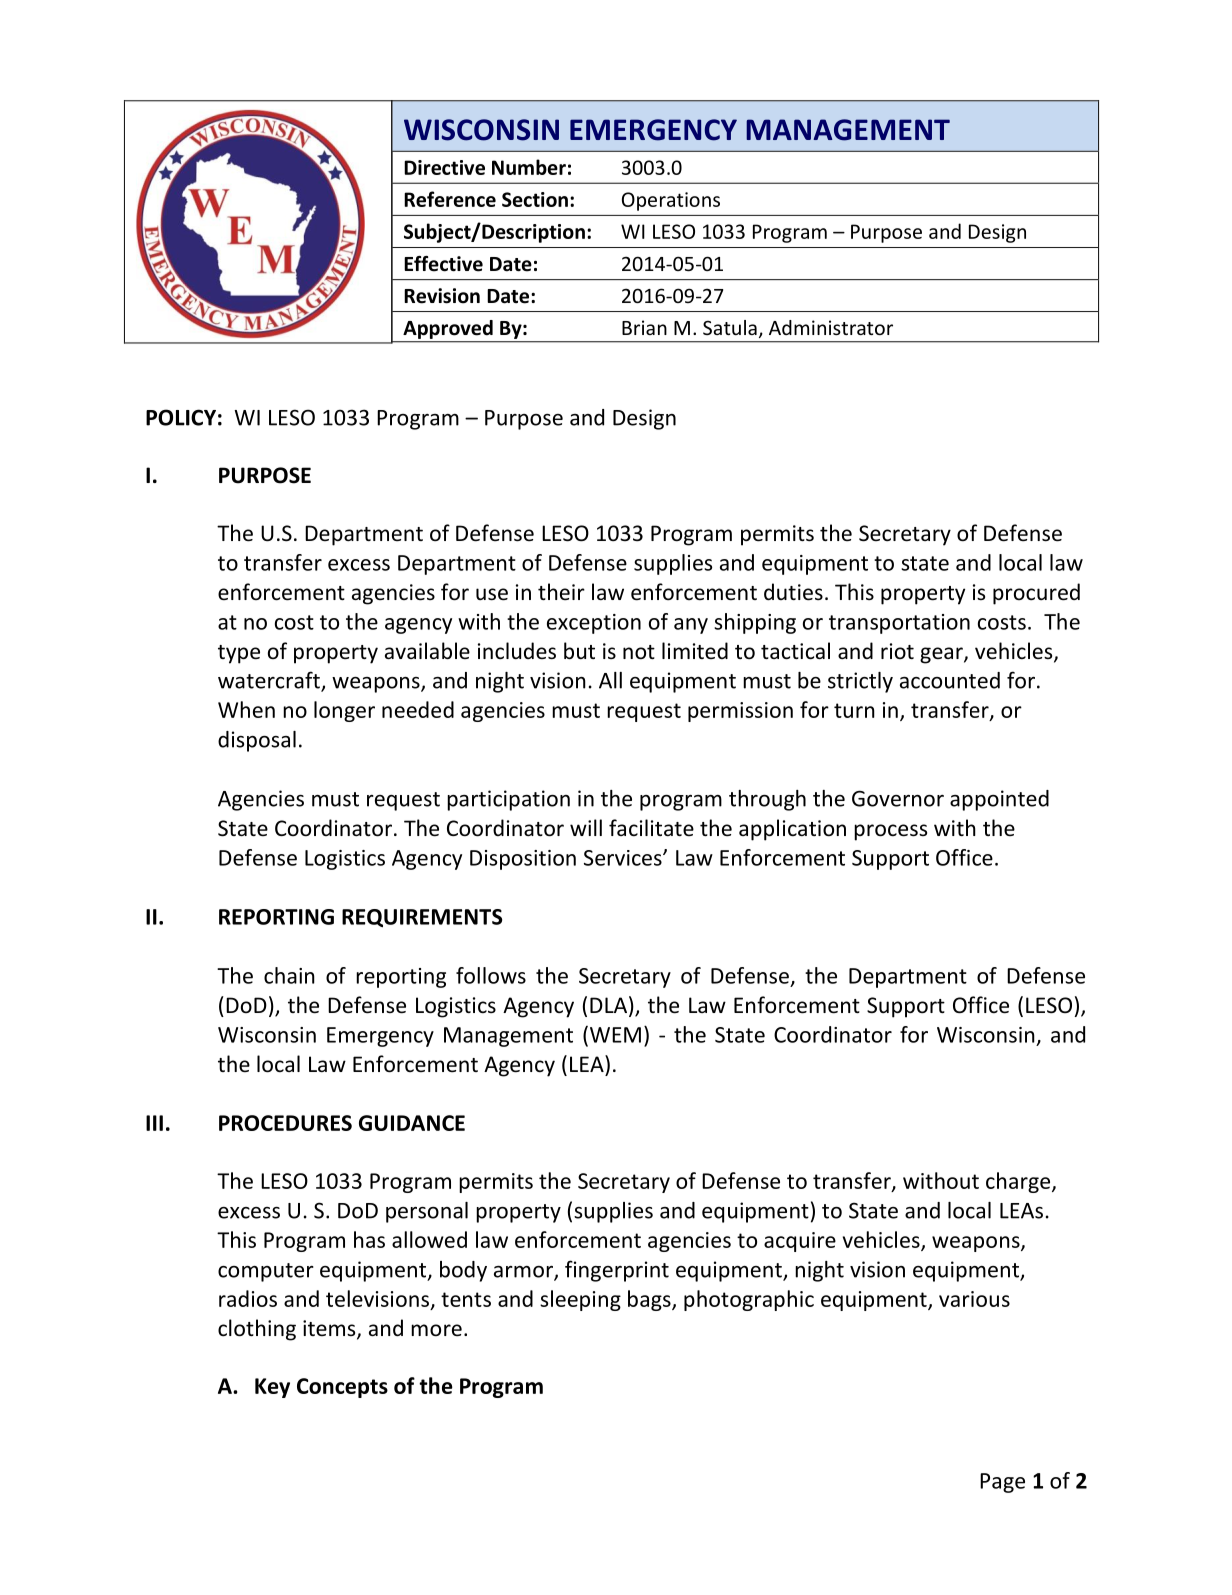  Describe the element at coordinates (831, 327) in the screenshot. I see `Administrator` at that location.
